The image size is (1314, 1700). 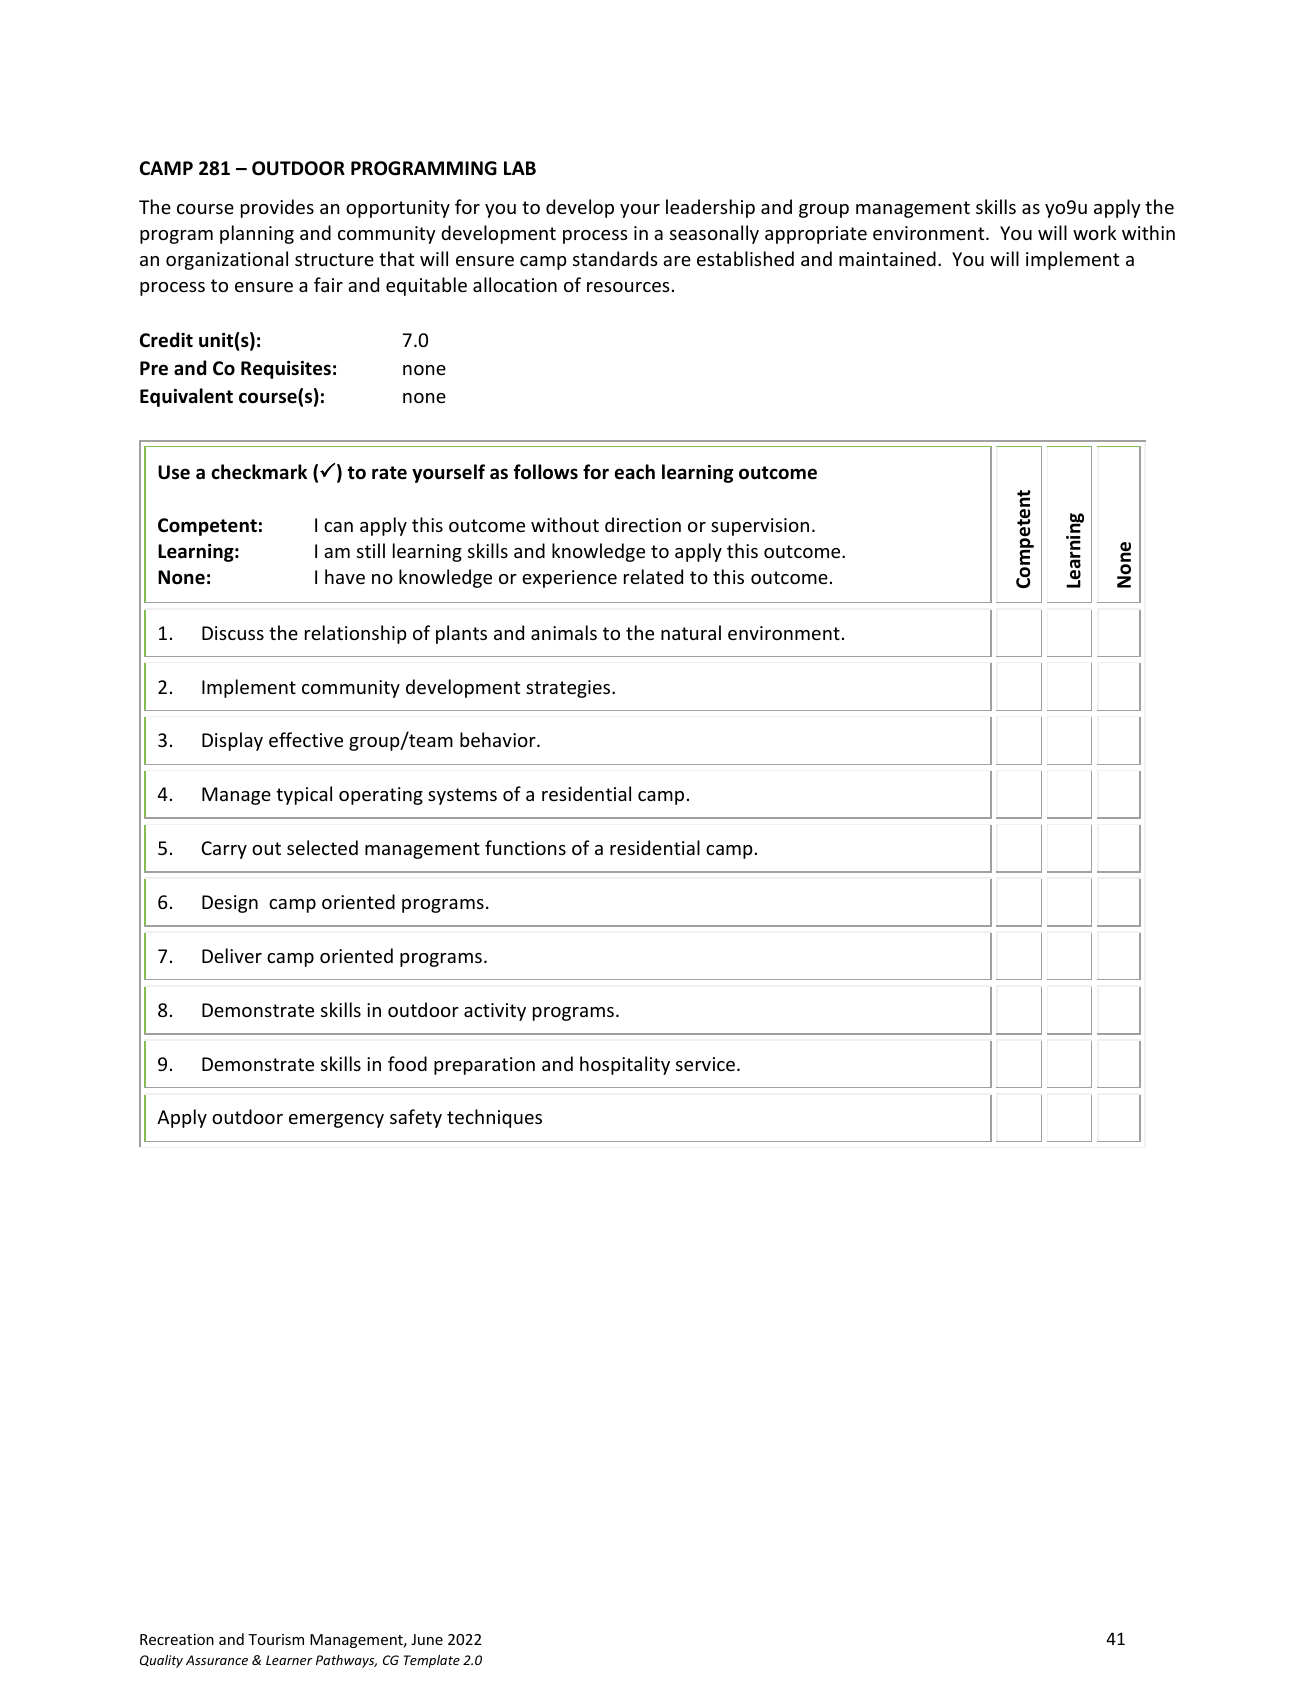 What do you see at coordinates (233, 633) in the image?
I see `Discuss` at bounding box center [233, 633].
